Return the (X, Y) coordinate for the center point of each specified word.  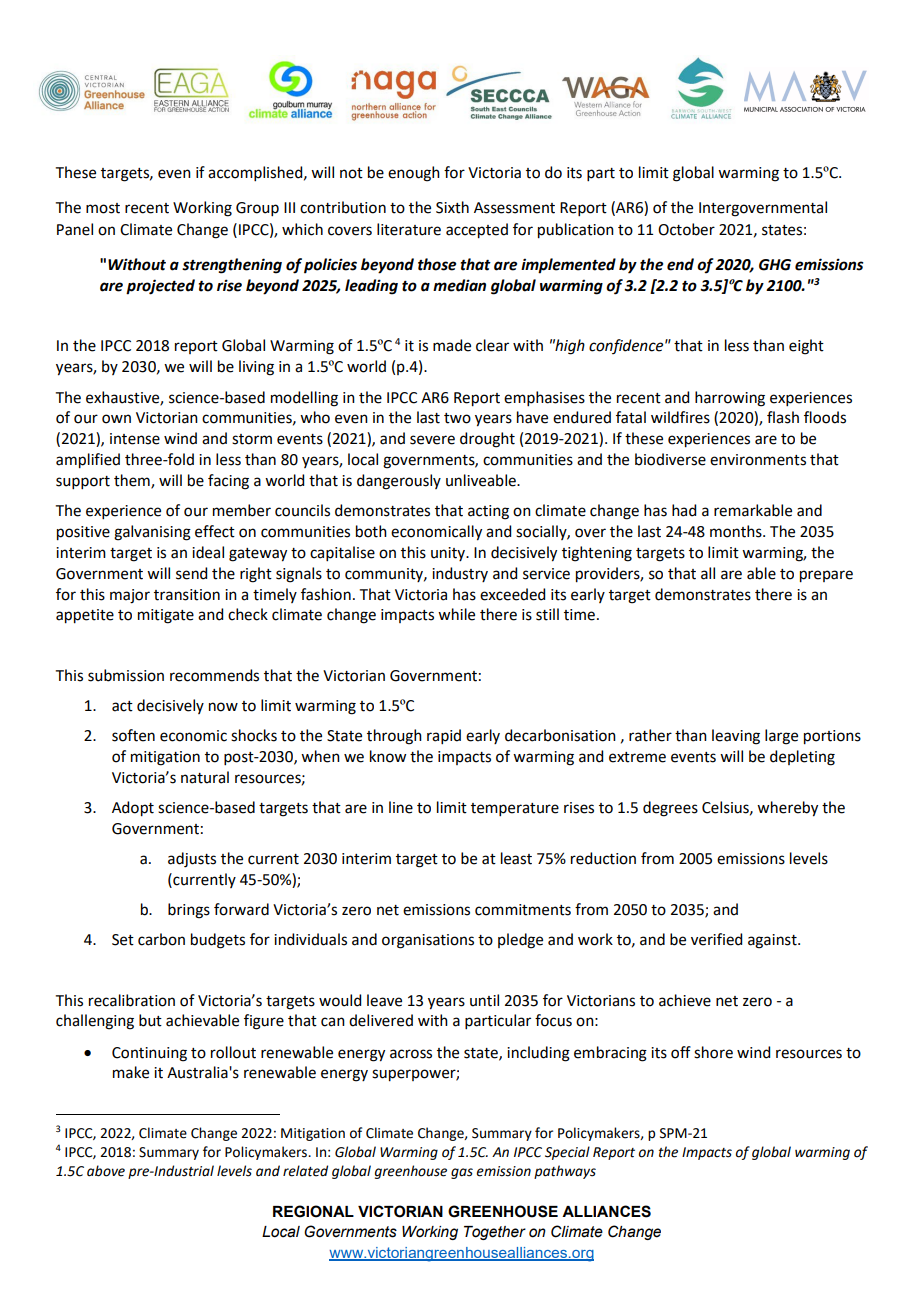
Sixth (452, 207)
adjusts (192, 860)
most (103, 208)
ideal (208, 552)
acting (488, 512)
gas (462, 1173)
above (106, 1171)
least (516, 858)
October (686, 229)
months (737, 531)
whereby (787, 809)
